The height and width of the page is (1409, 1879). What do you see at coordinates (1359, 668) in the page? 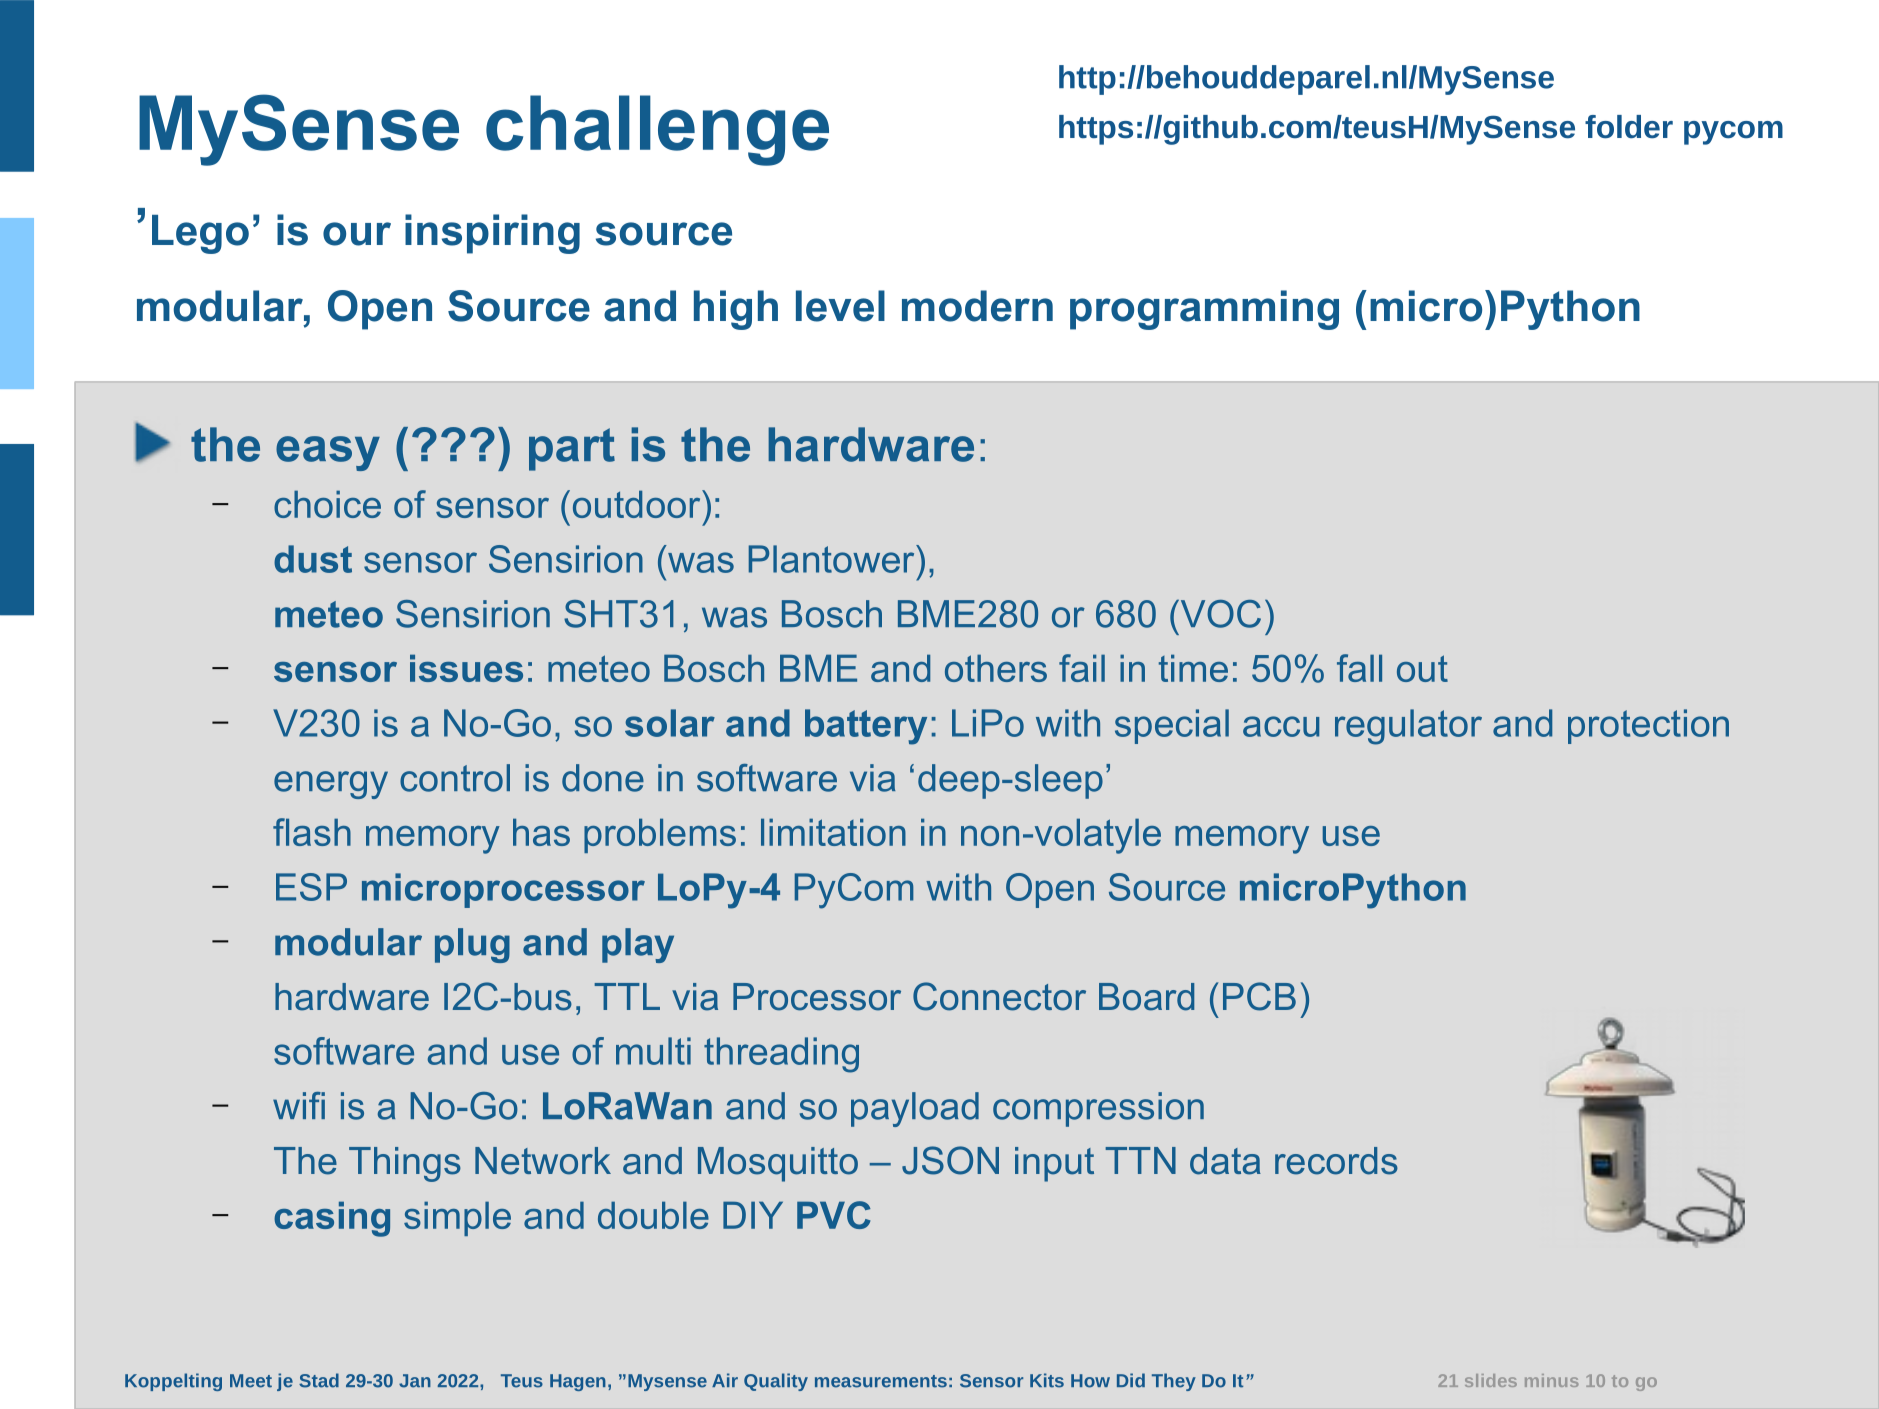
I see `fall` at bounding box center [1359, 668].
